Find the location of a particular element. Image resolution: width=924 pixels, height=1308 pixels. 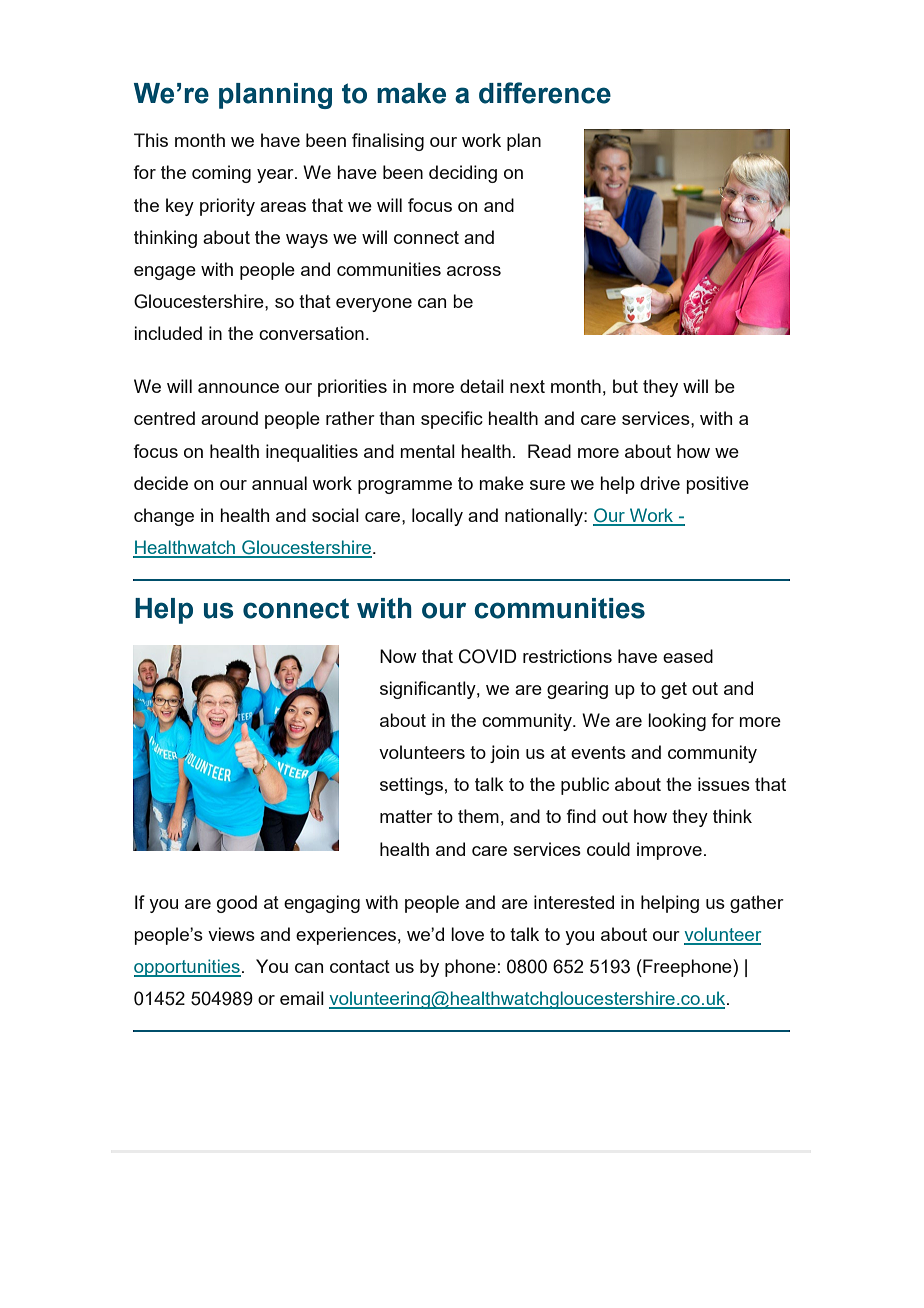

across is located at coordinates (474, 271).
